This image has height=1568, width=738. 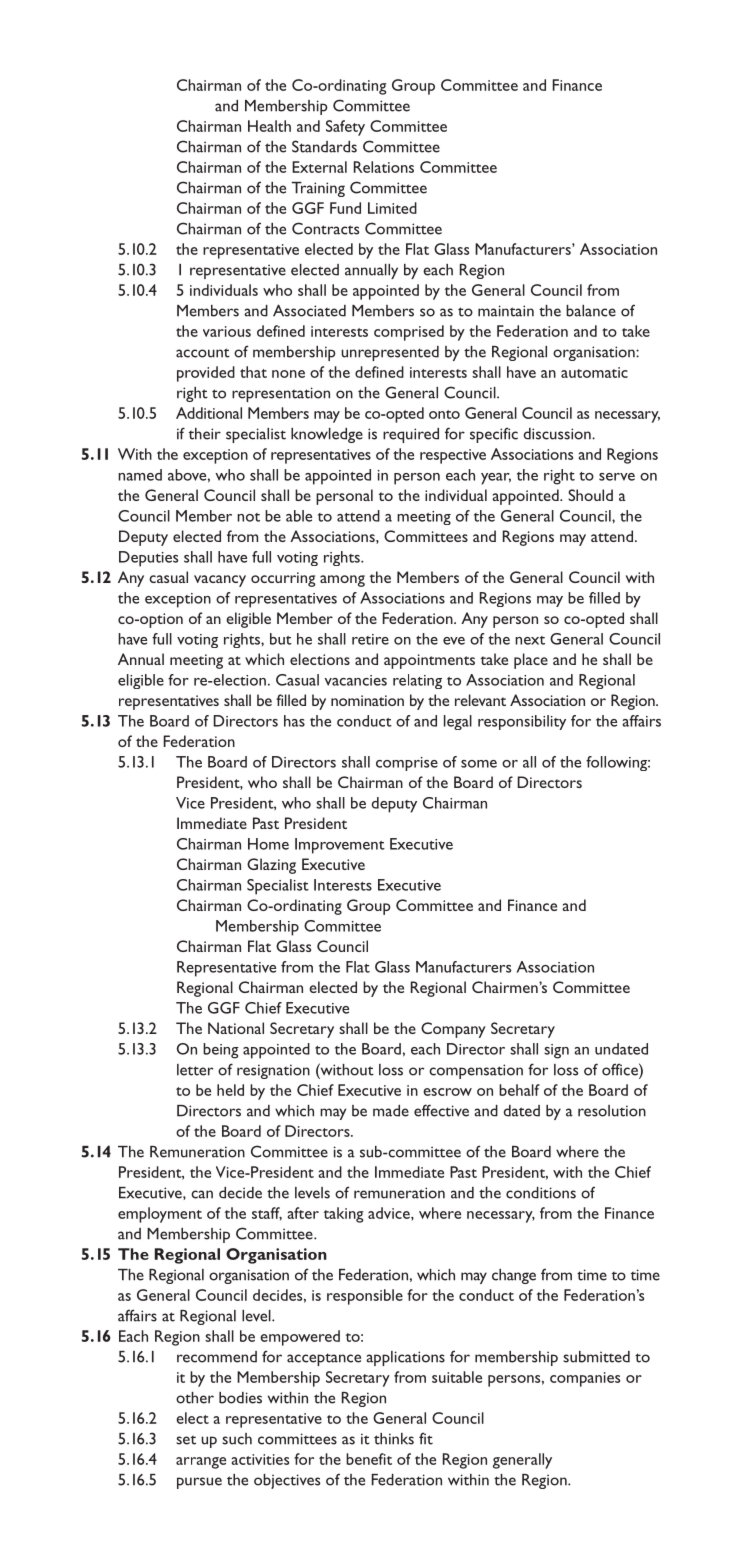 I want to click on discussion, so click(x=558, y=434).
